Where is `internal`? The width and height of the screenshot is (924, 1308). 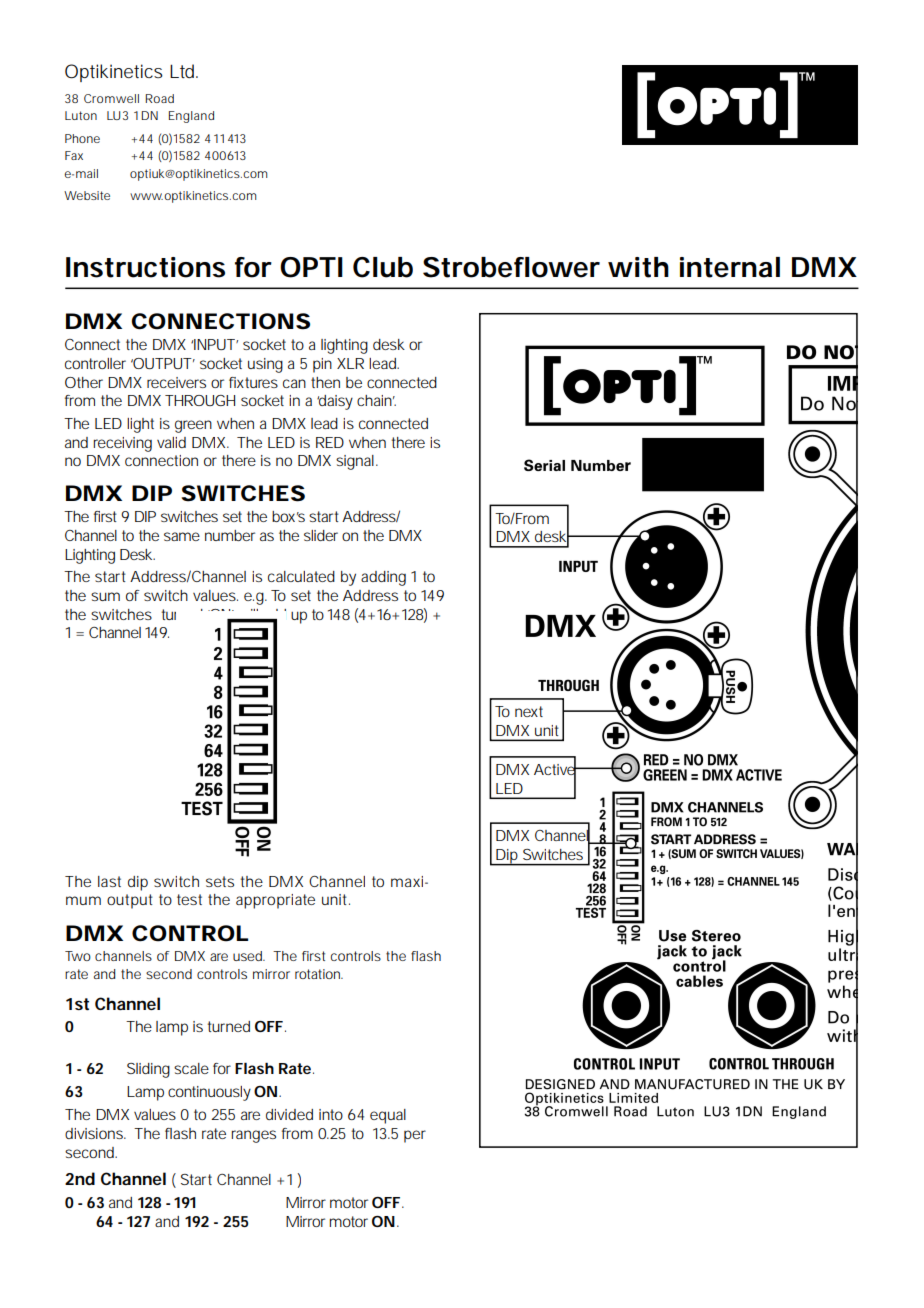 internal is located at coordinates (730, 267).
